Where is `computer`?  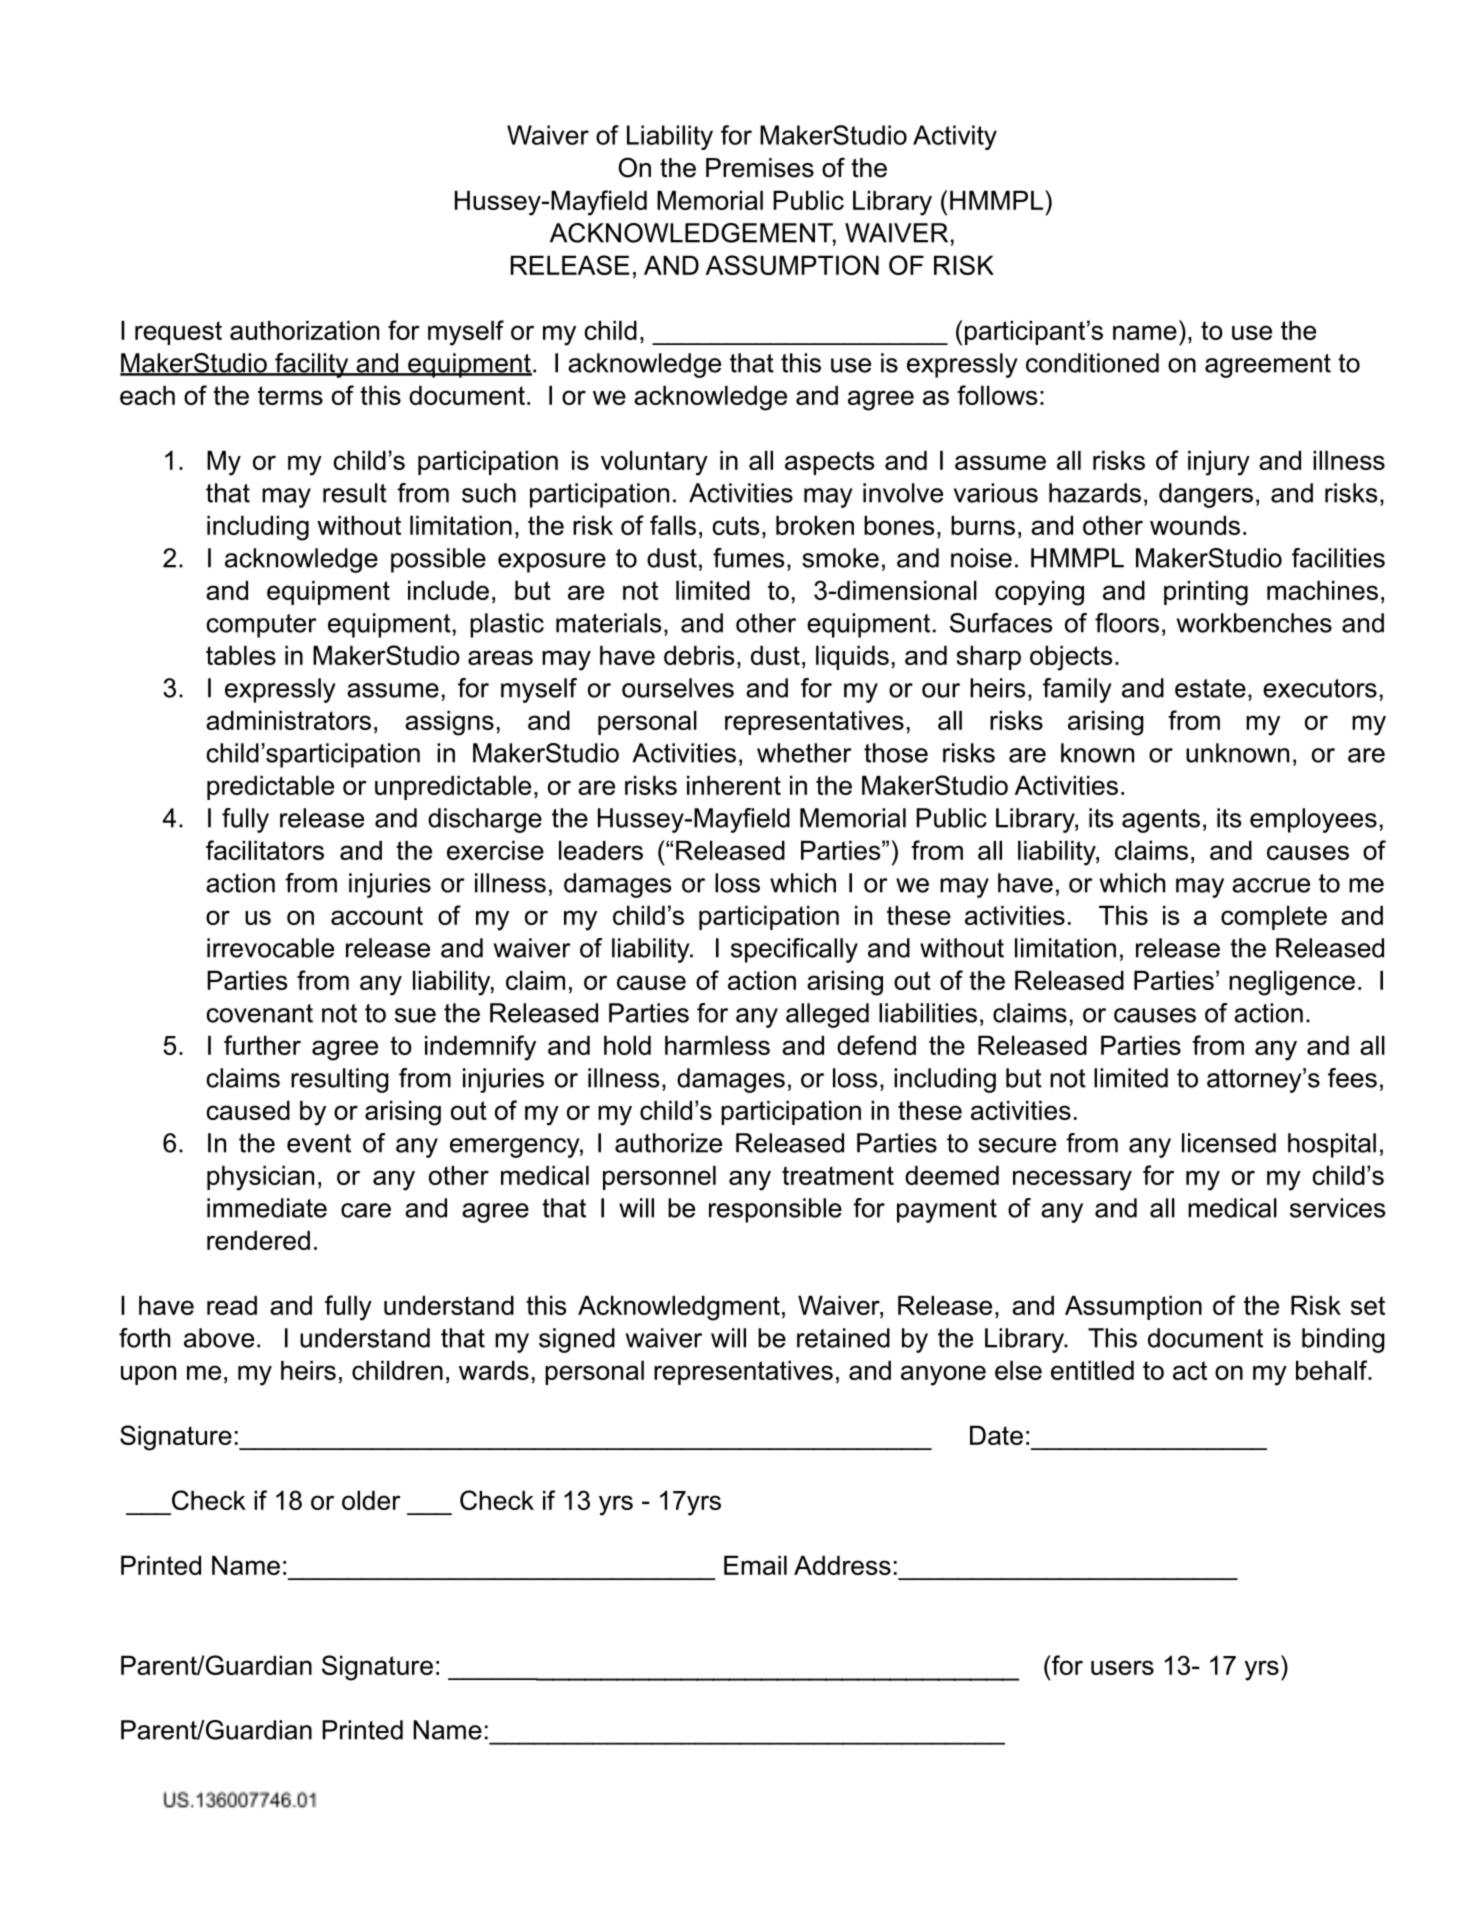 computer is located at coordinates (261, 626).
